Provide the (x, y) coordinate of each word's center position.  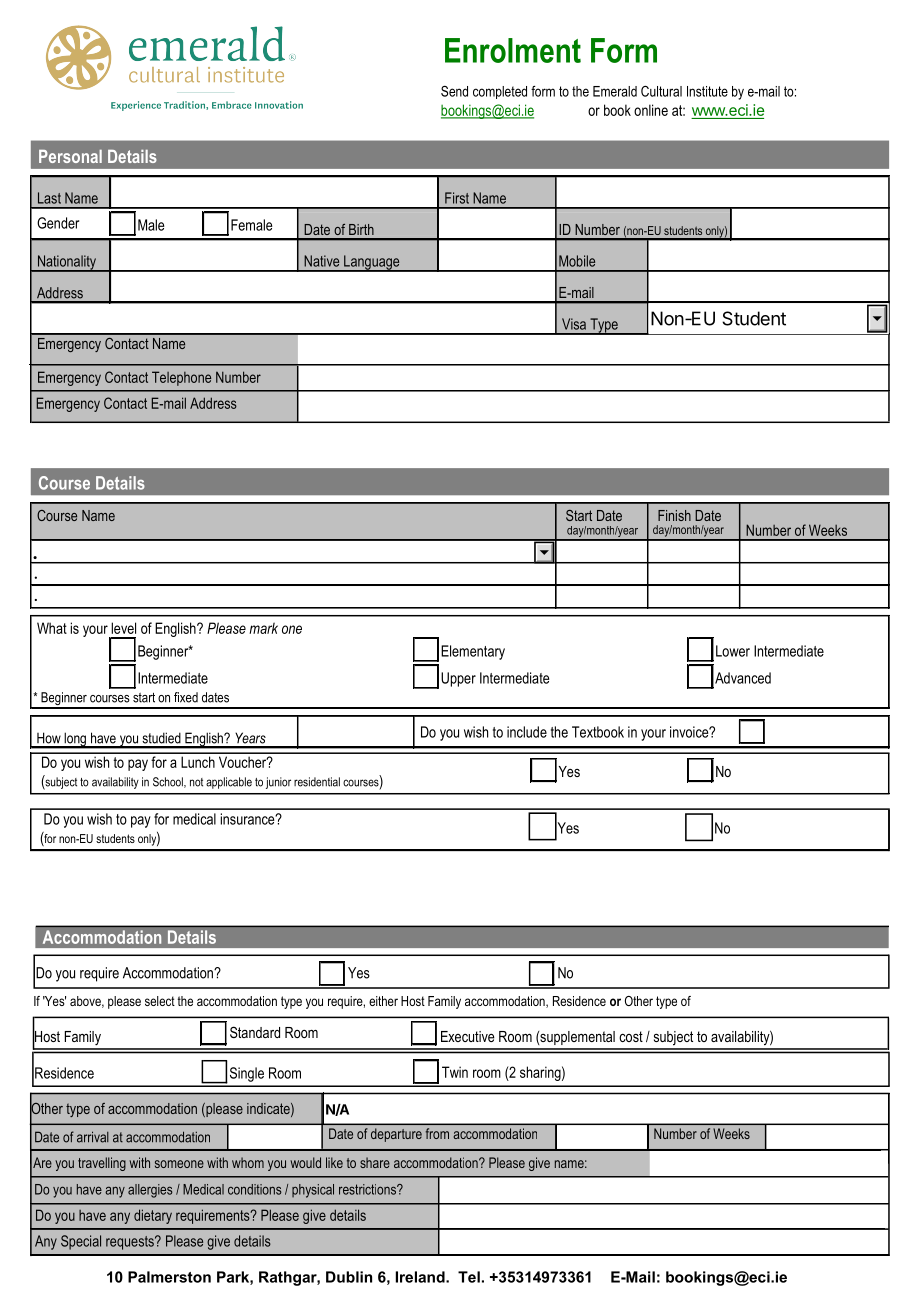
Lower (733, 651)
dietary (153, 1216)
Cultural (661, 91)
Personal (70, 156)
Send (454, 91)
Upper (458, 679)
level (123, 628)
